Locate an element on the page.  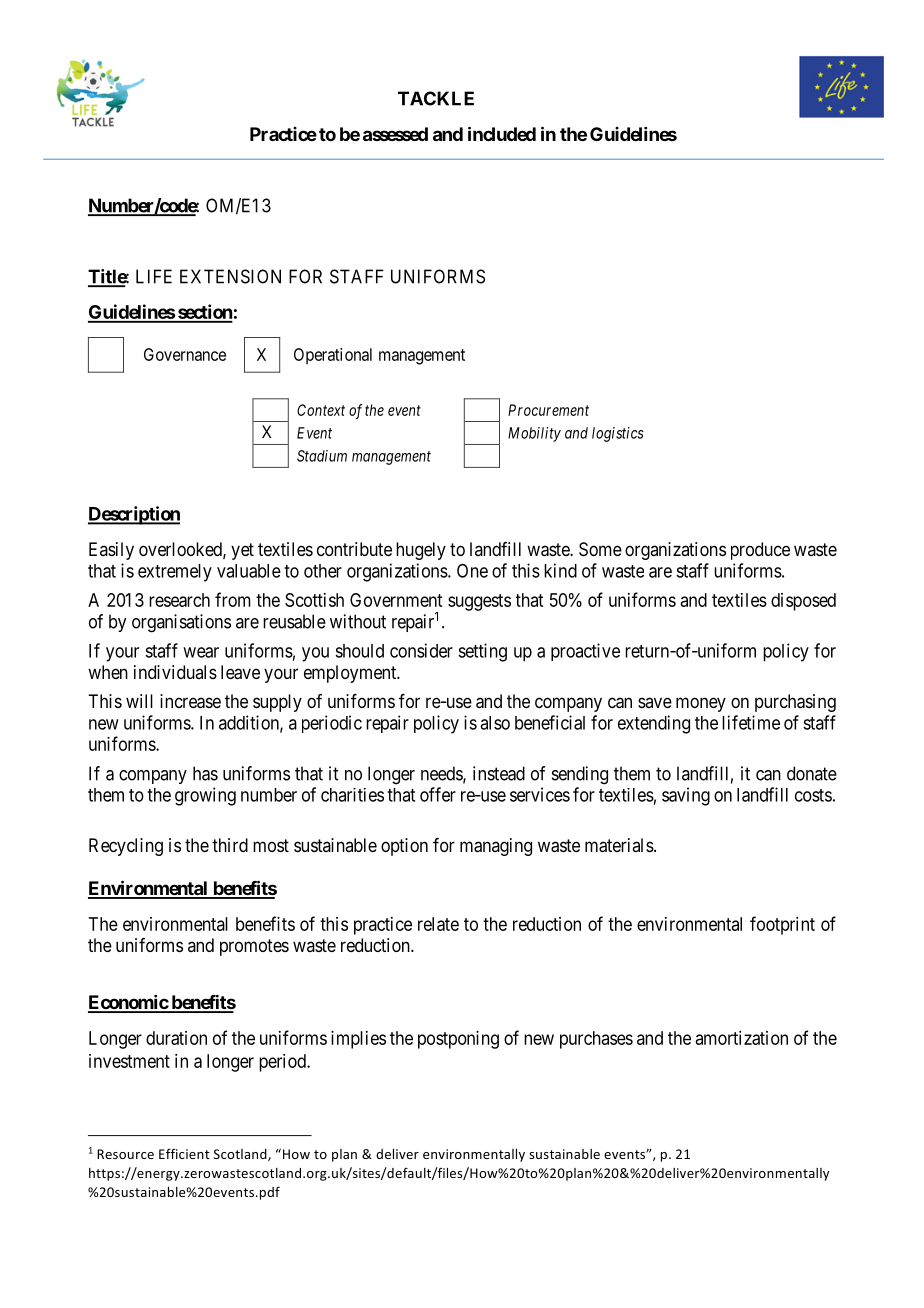
saving is located at coordinates (686, 796).
